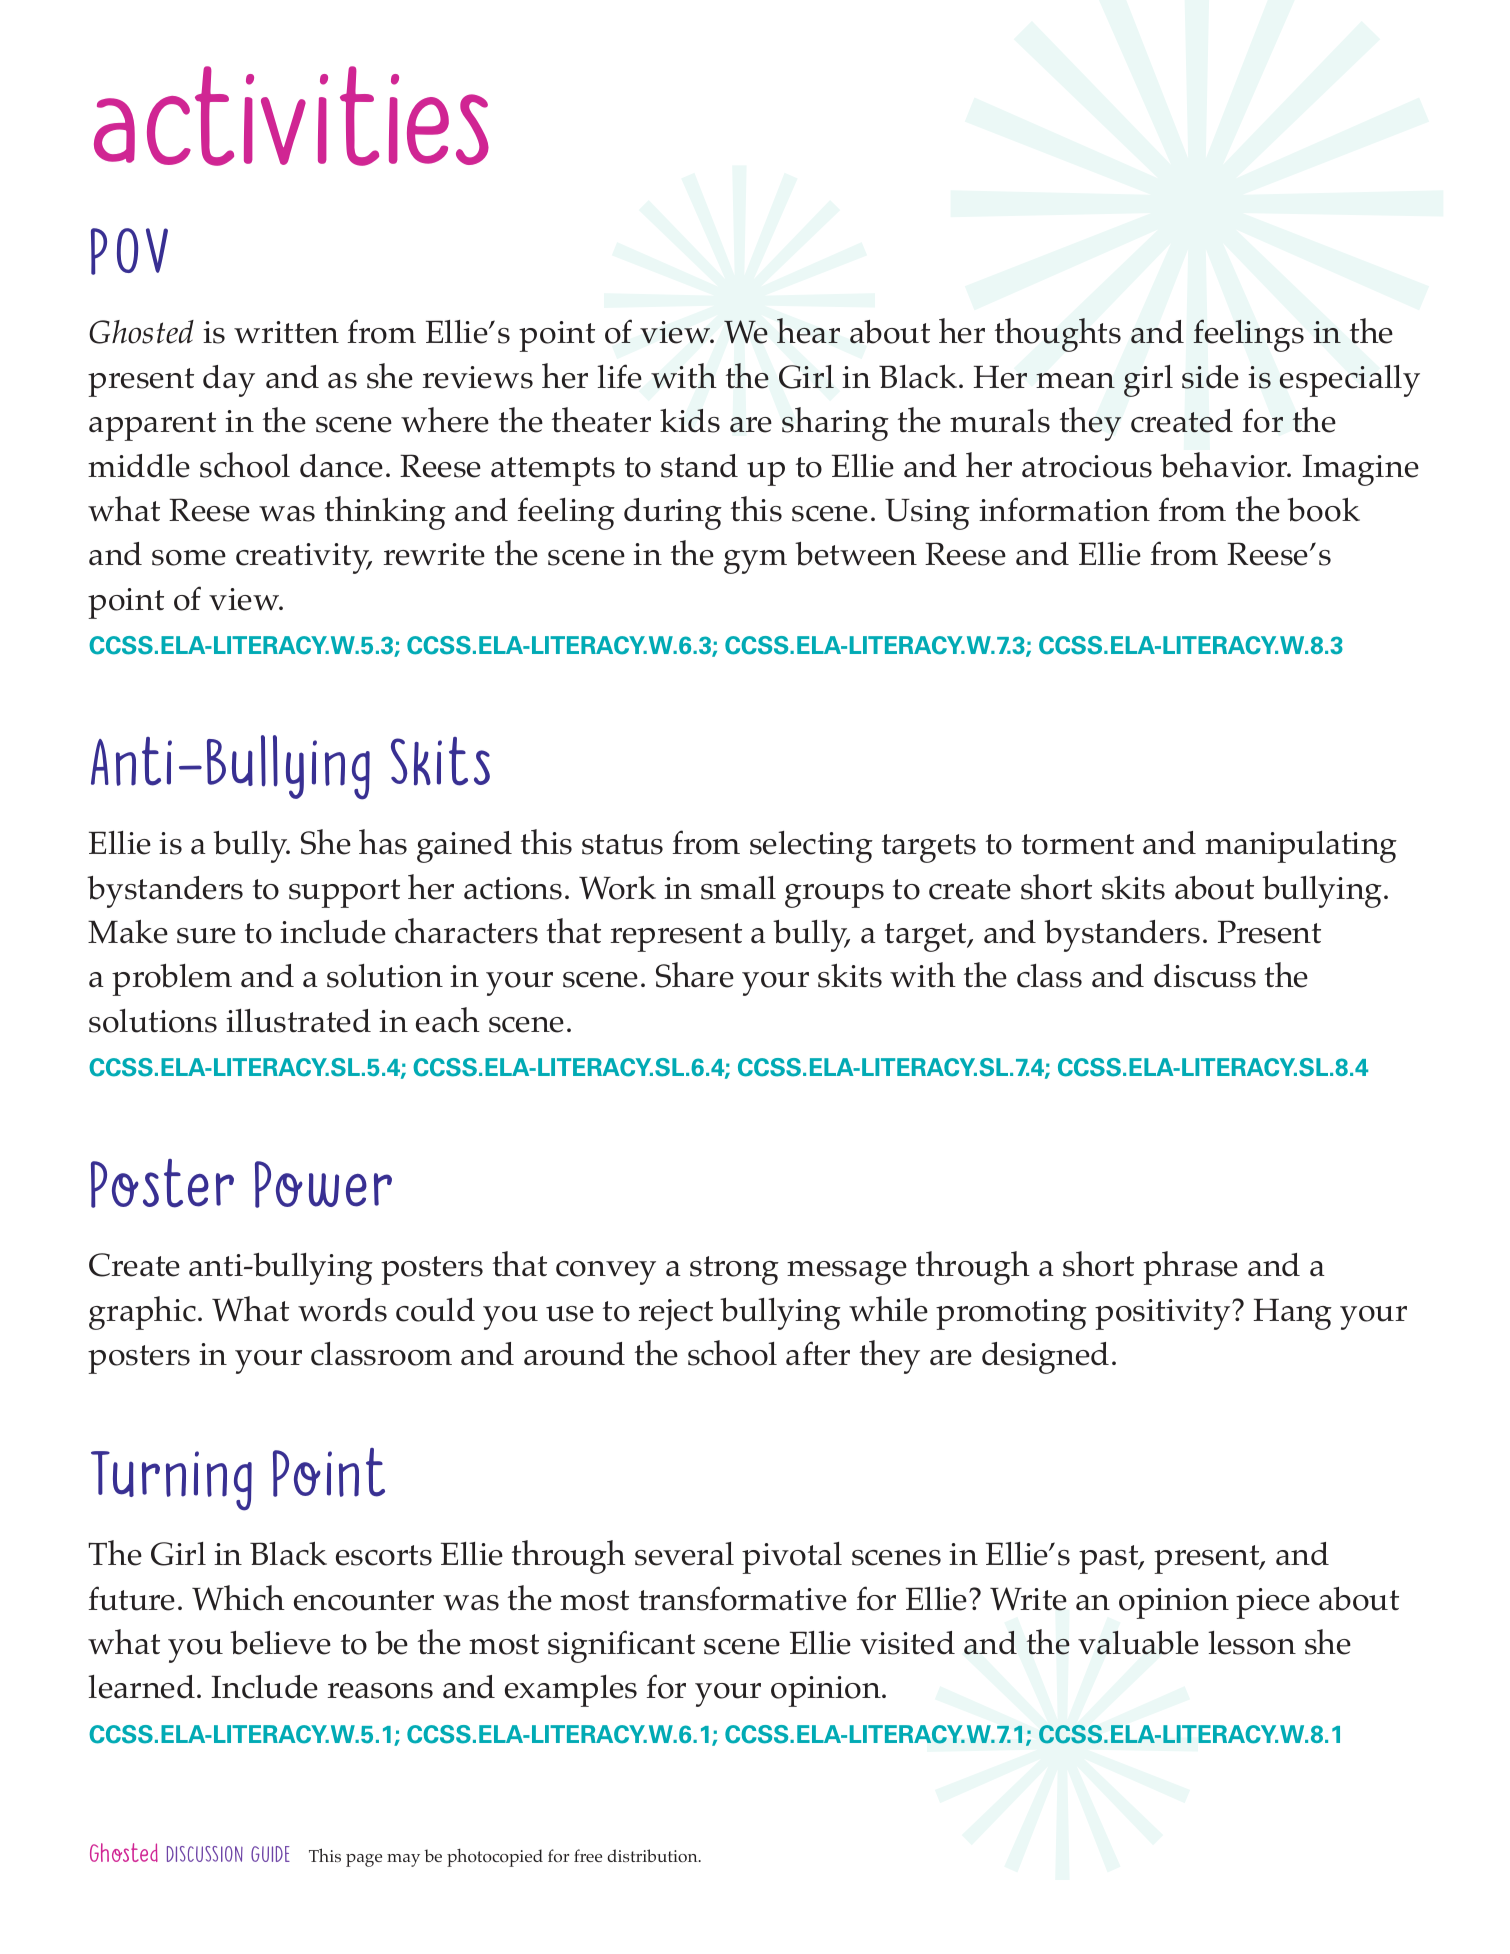 Image resolution: width=1510 pixels, height=1954 pixels. I want to click on selecting, so click(811, 847).
